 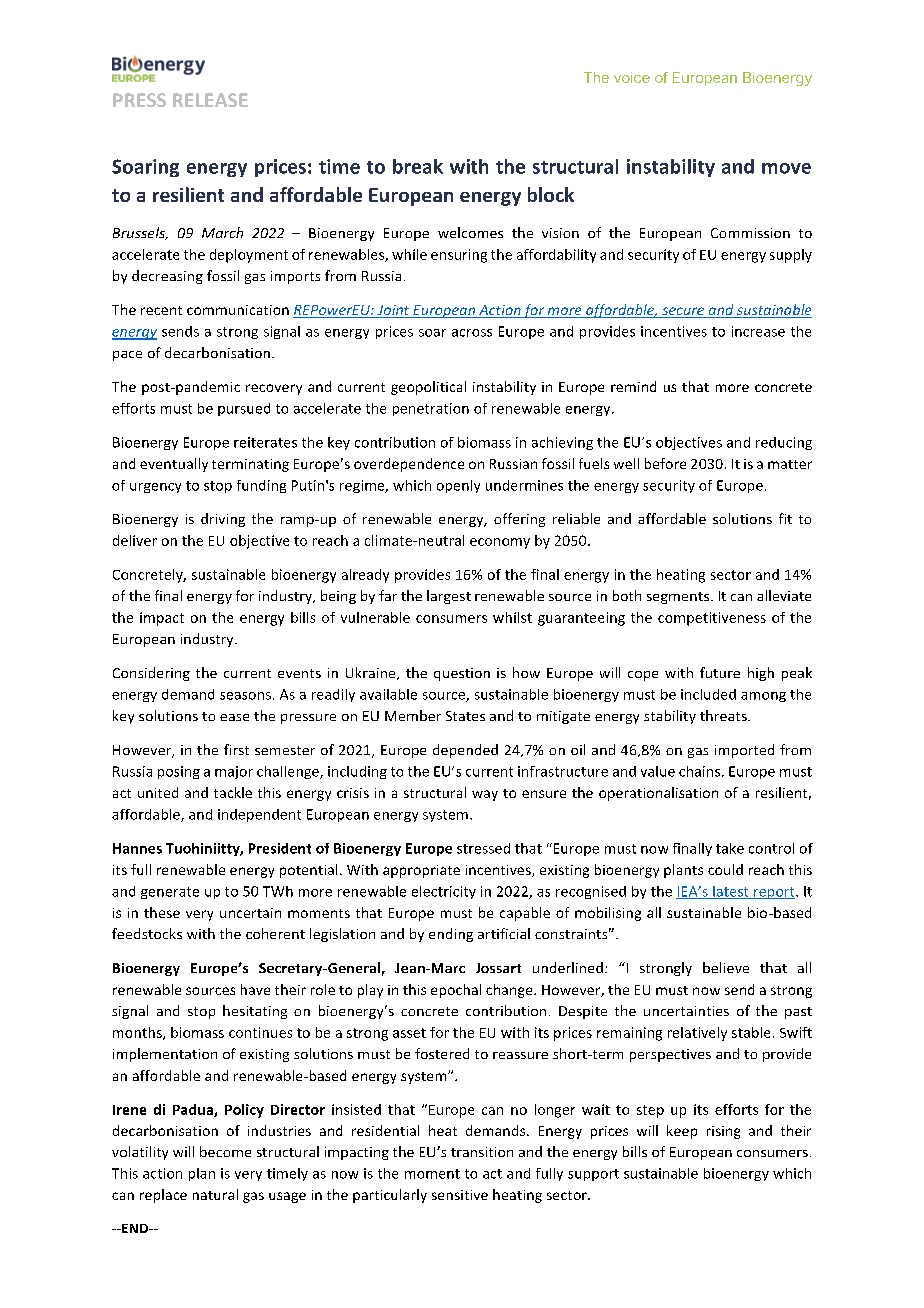 What do you see at coordinates (174, 465) in the screenshot?
I see `eventually` at bounding box center [174, 465].
